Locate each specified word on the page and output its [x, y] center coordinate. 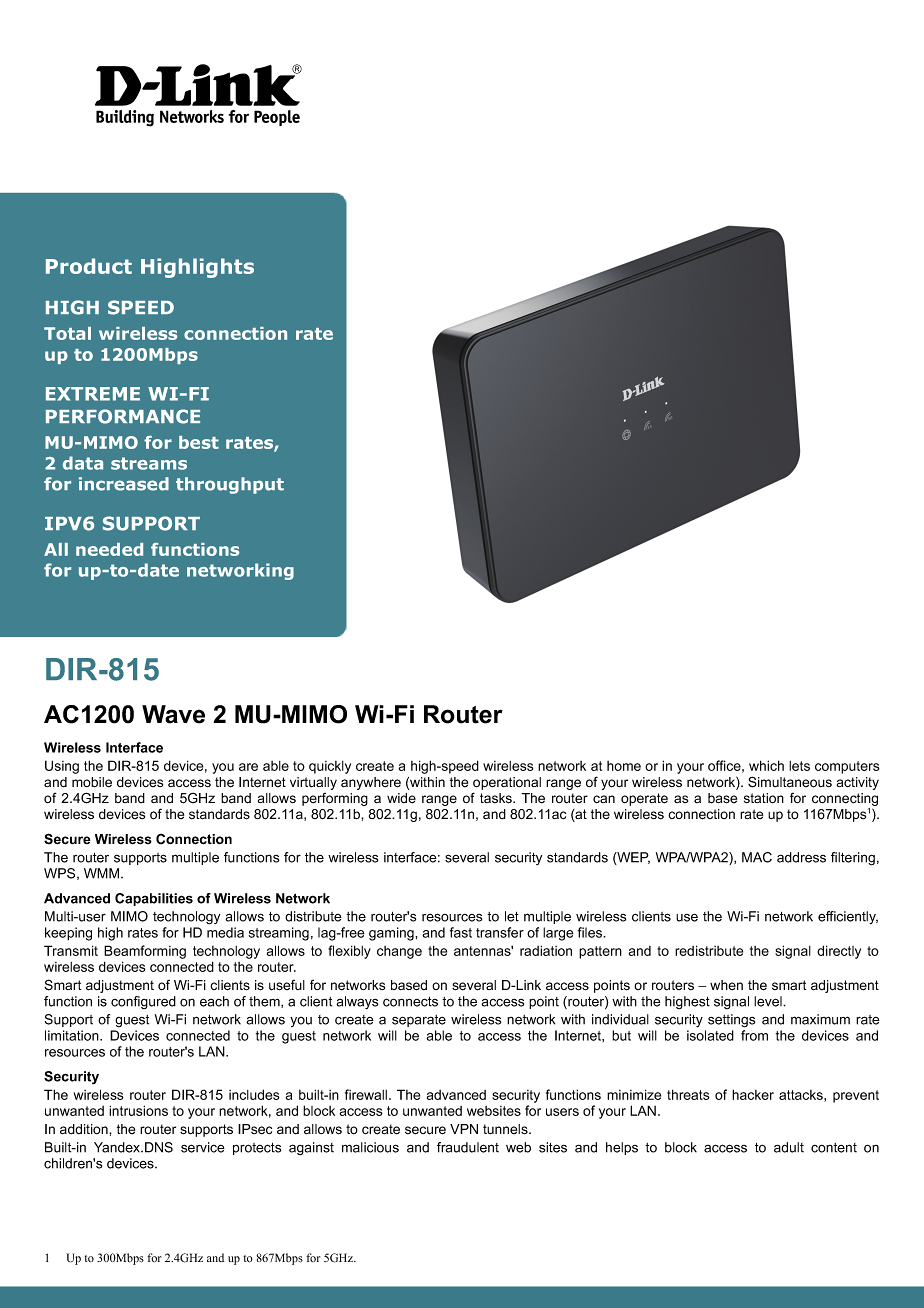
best [199, 442]
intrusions [138, 1110]
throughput [230, 485]
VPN [464, 1129]
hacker [753, 1094]
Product [89, 266]
